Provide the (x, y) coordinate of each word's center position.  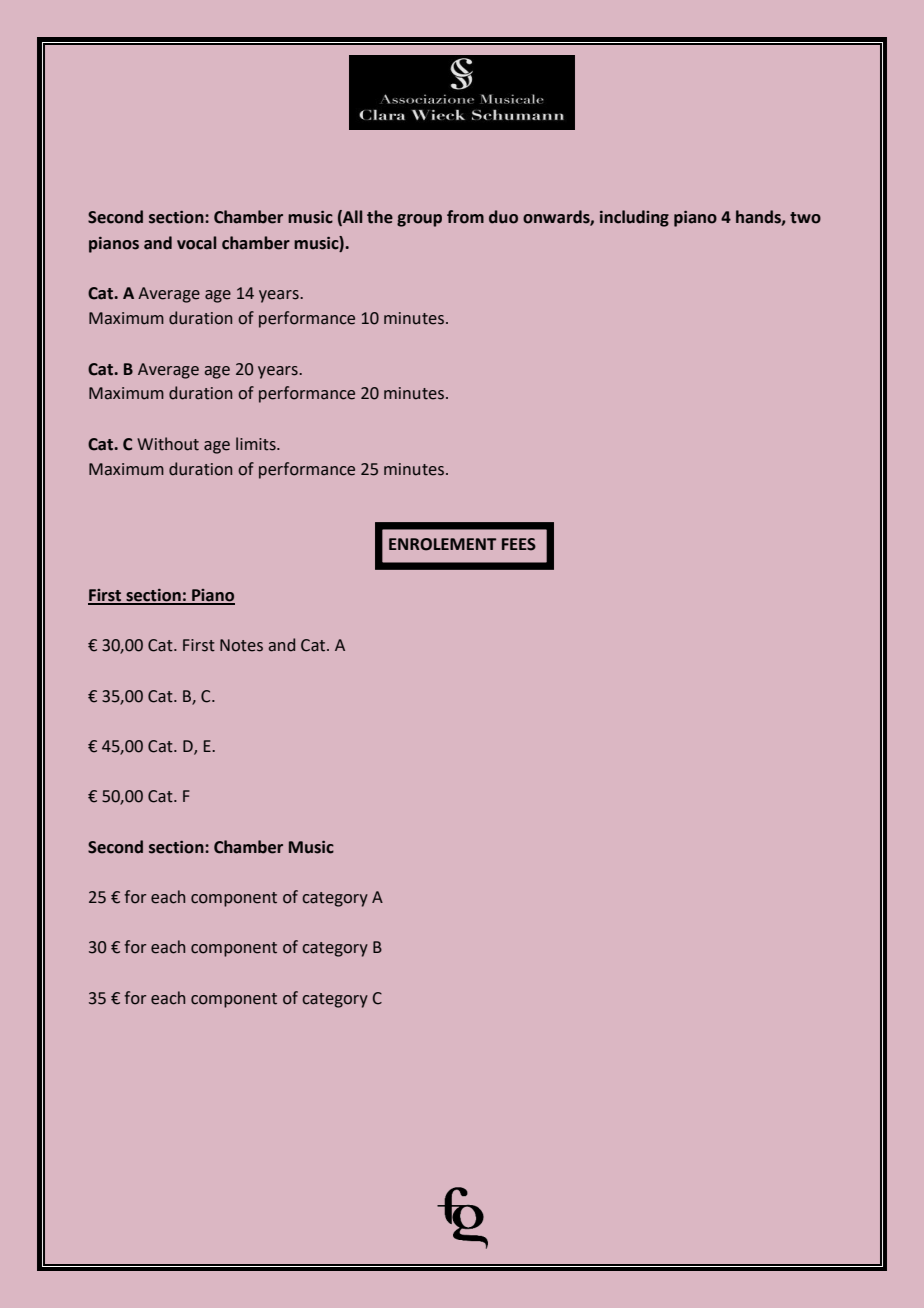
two (805, 218)
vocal (196, 243)
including (634, 218)
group (419, 220)
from (465, 217)
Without (168, 444)
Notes (241, 645)
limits (257, 444)
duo (503, 217)
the (380, 217)
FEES (519, 544)
